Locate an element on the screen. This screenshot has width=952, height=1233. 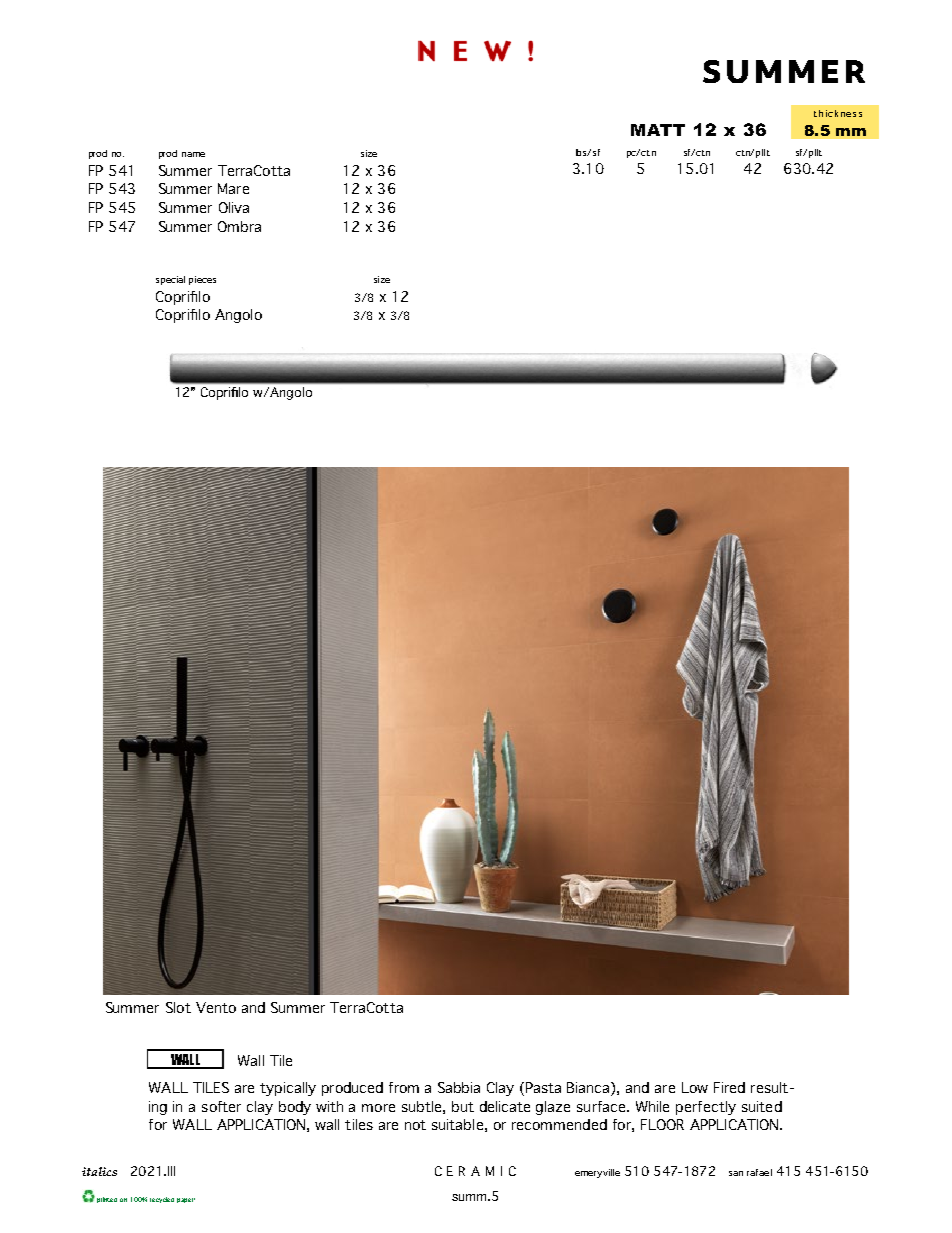
softer is located at coordinates (221, 1106).
